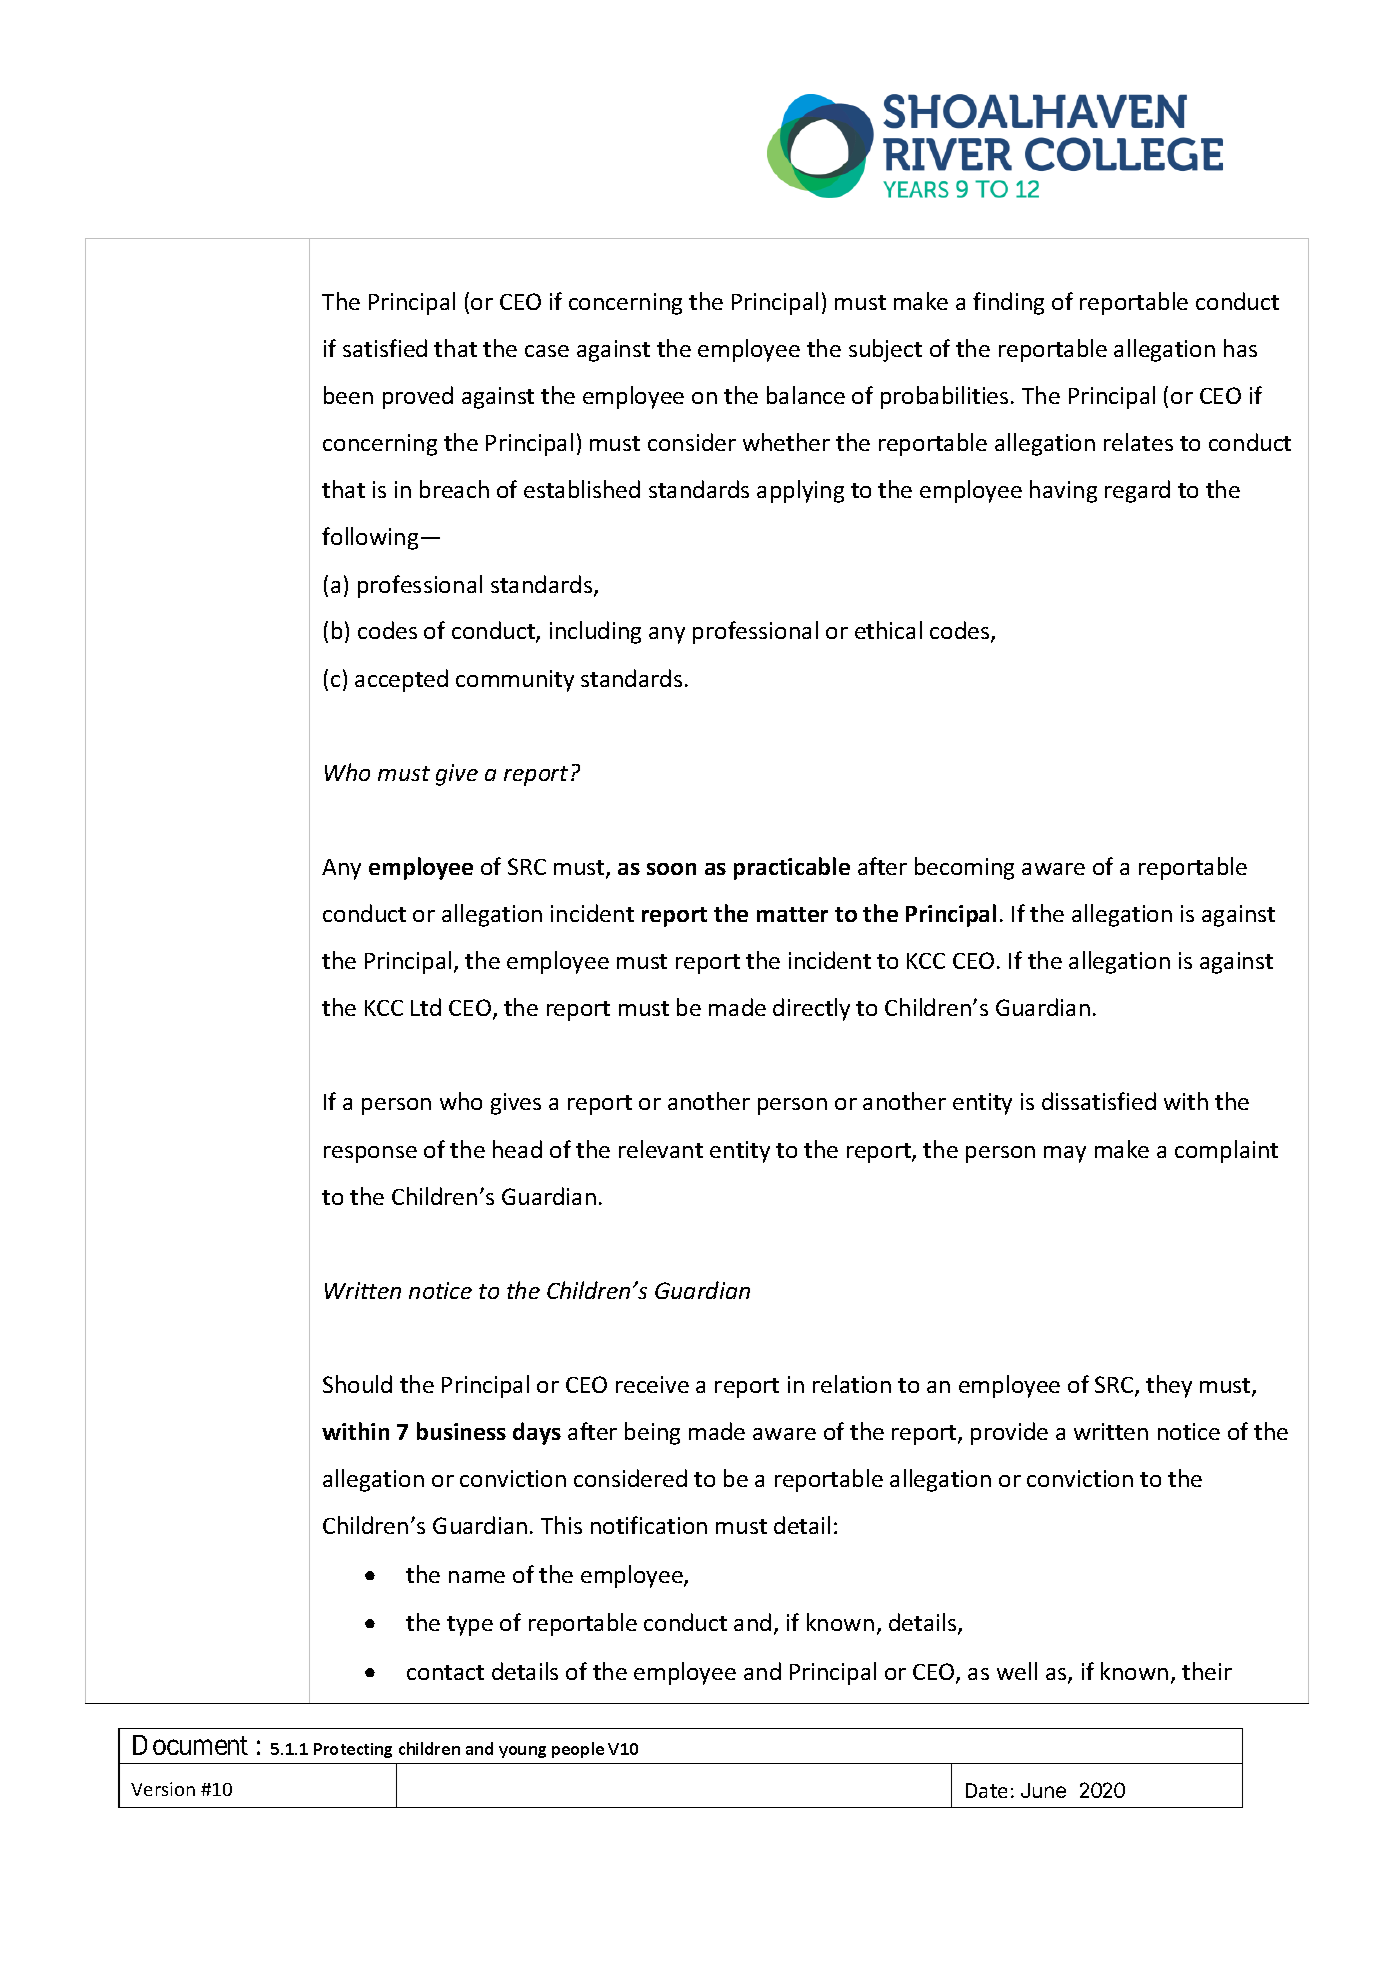 The height and width of the screenshot is (1968, 1392). Describe the element at coordinates (348, 395) in the screenshot. I see `been` at that location.
